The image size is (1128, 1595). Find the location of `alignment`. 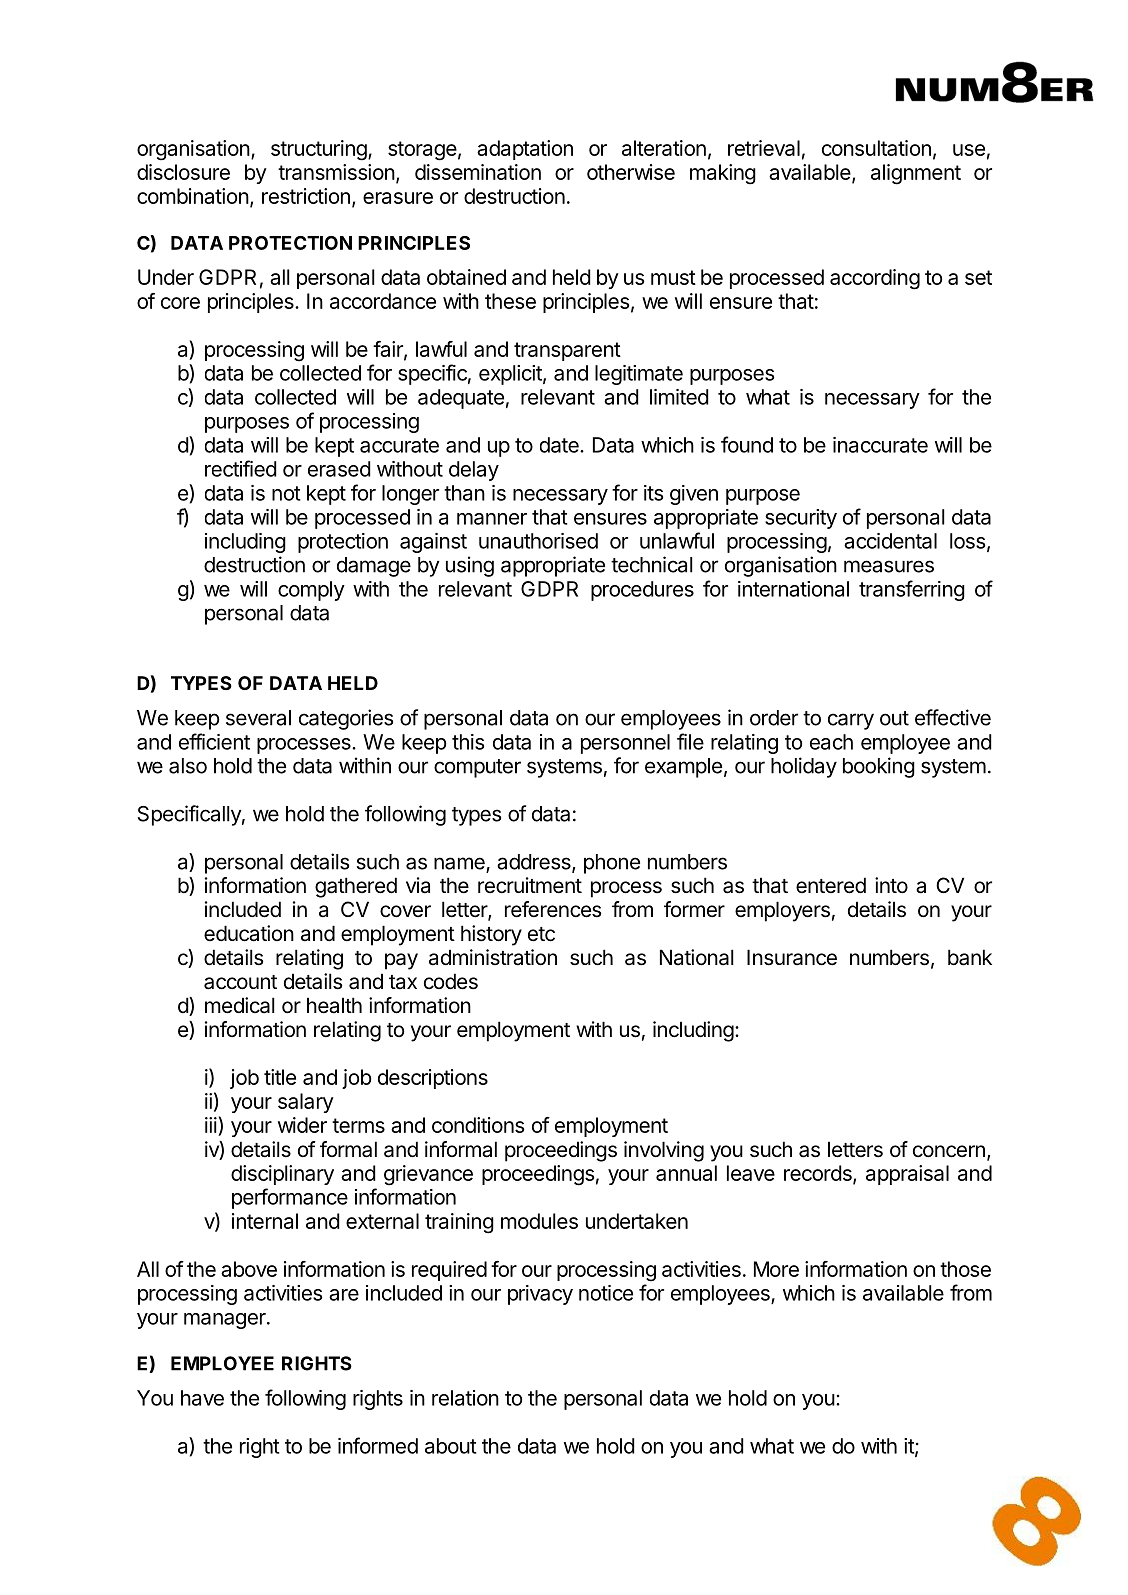

alignment is located at coordinates (916, 174).
